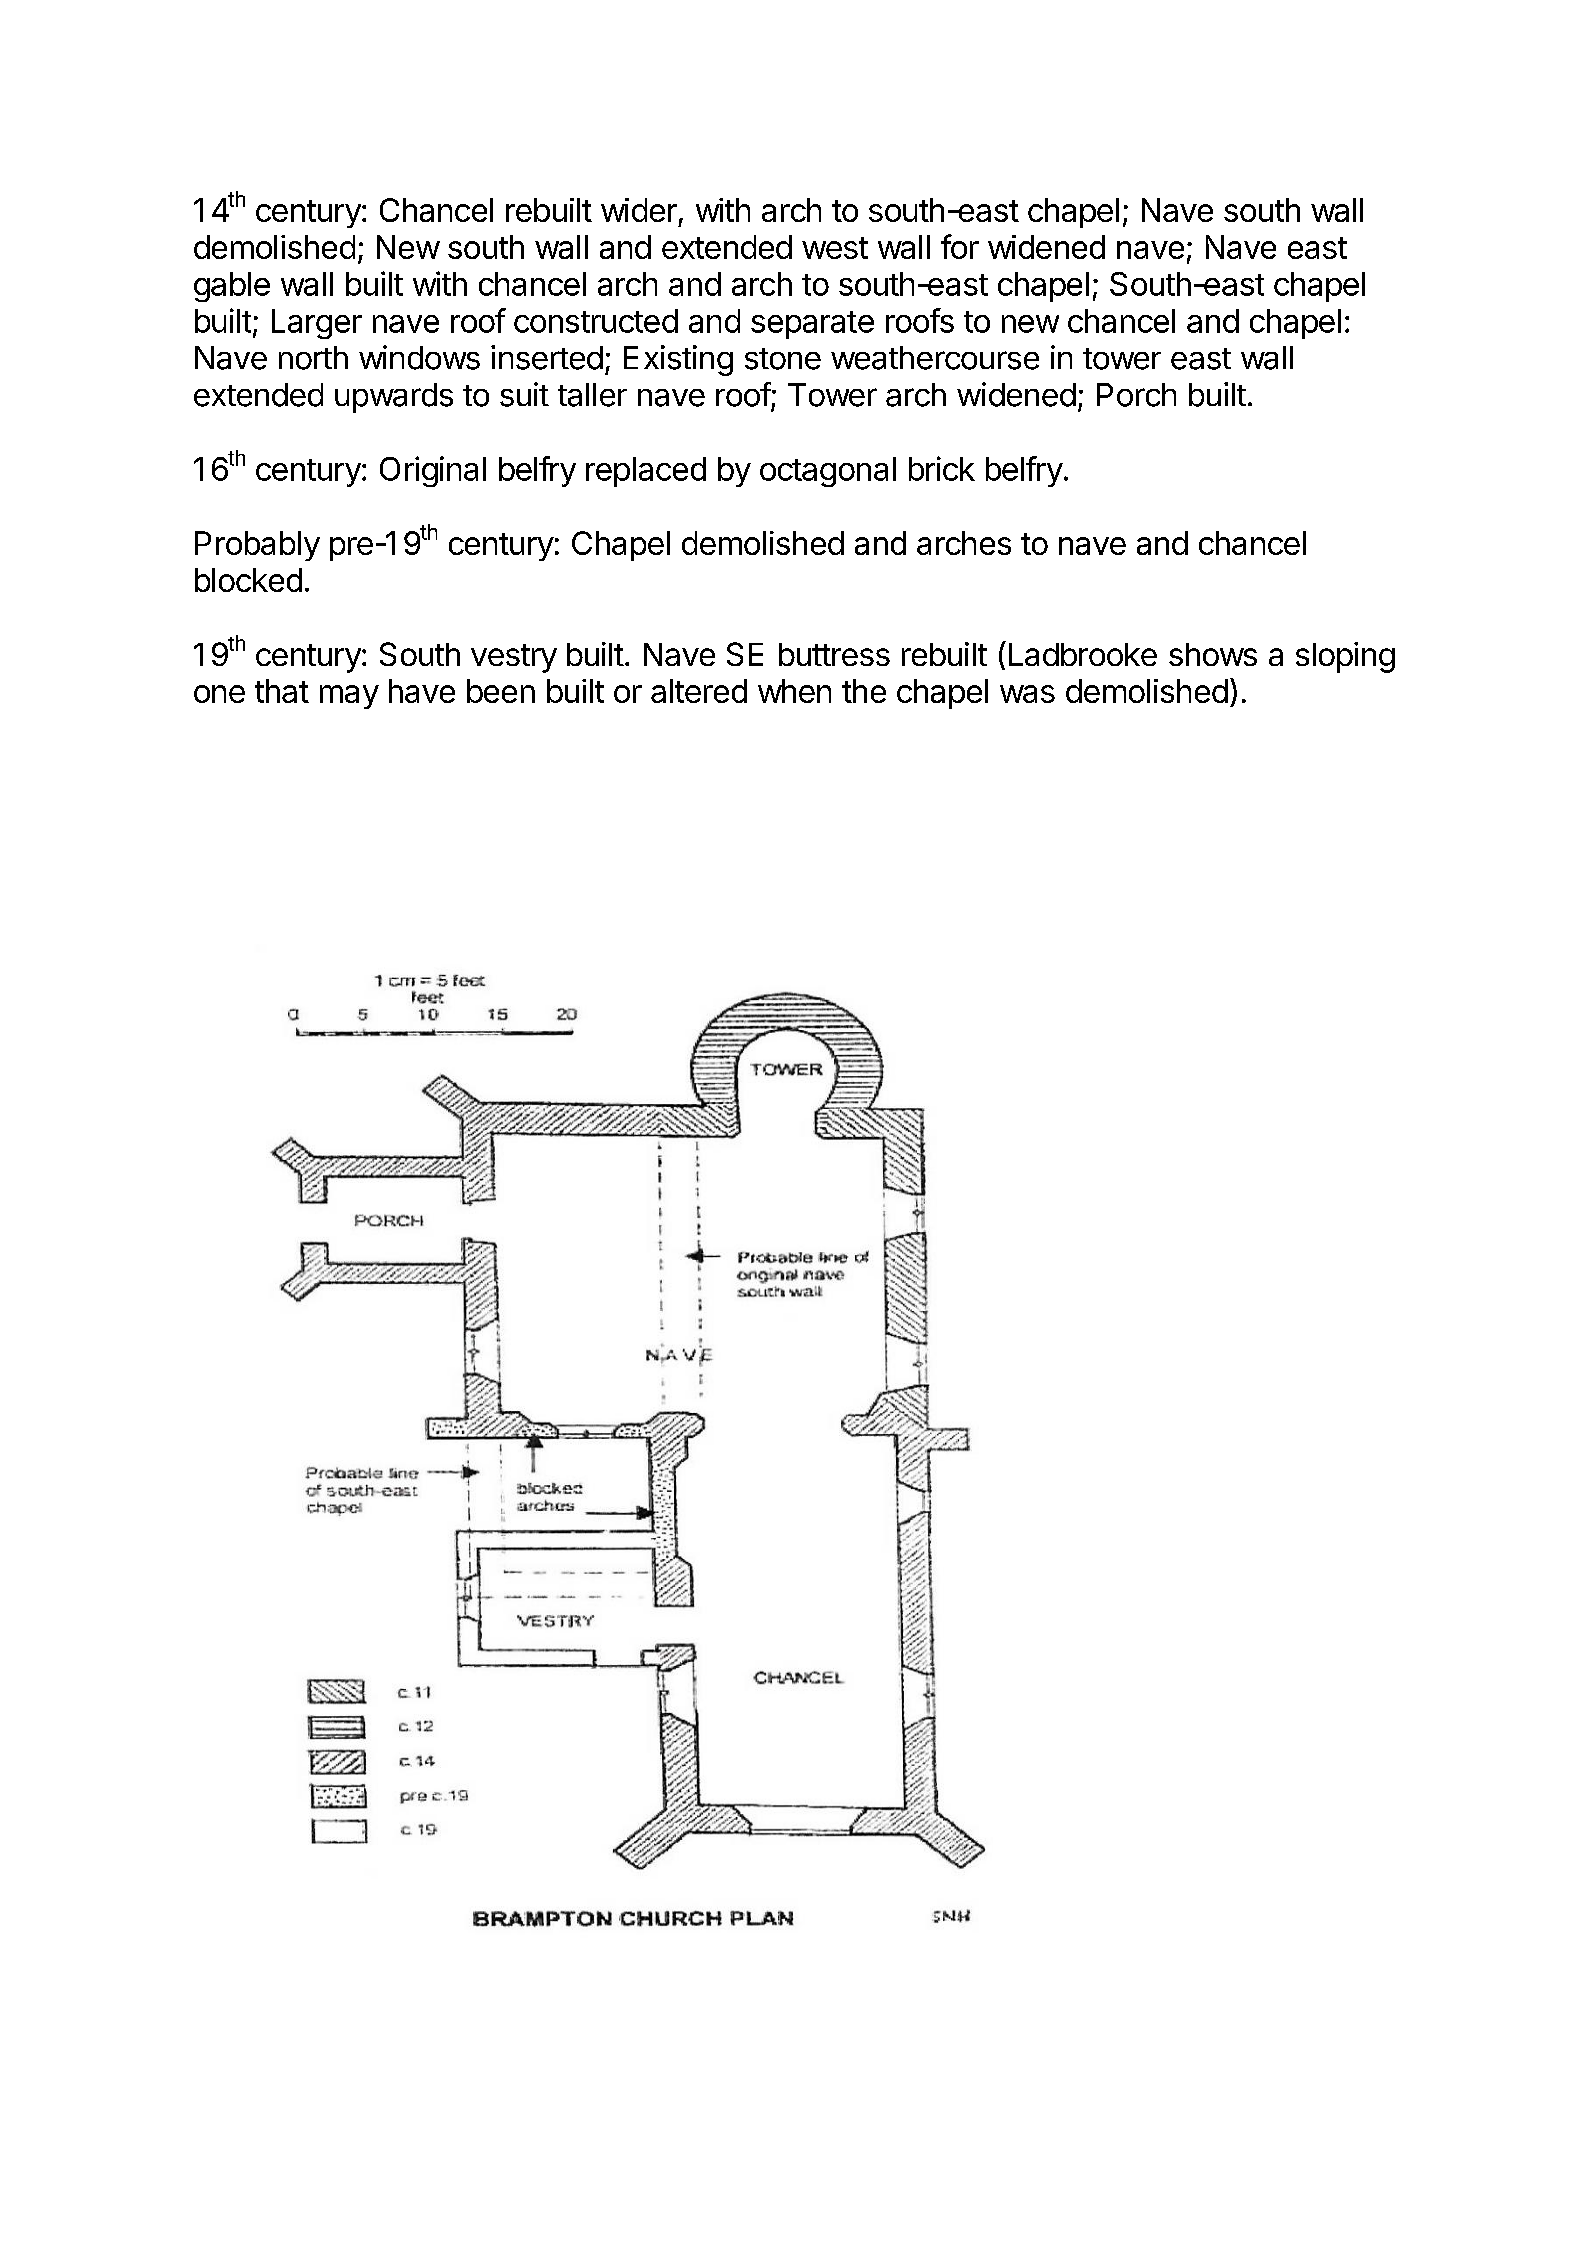  What do you see at coordinates (960, 246) in the page?
I see `for` at bounding box center [960, 246].
